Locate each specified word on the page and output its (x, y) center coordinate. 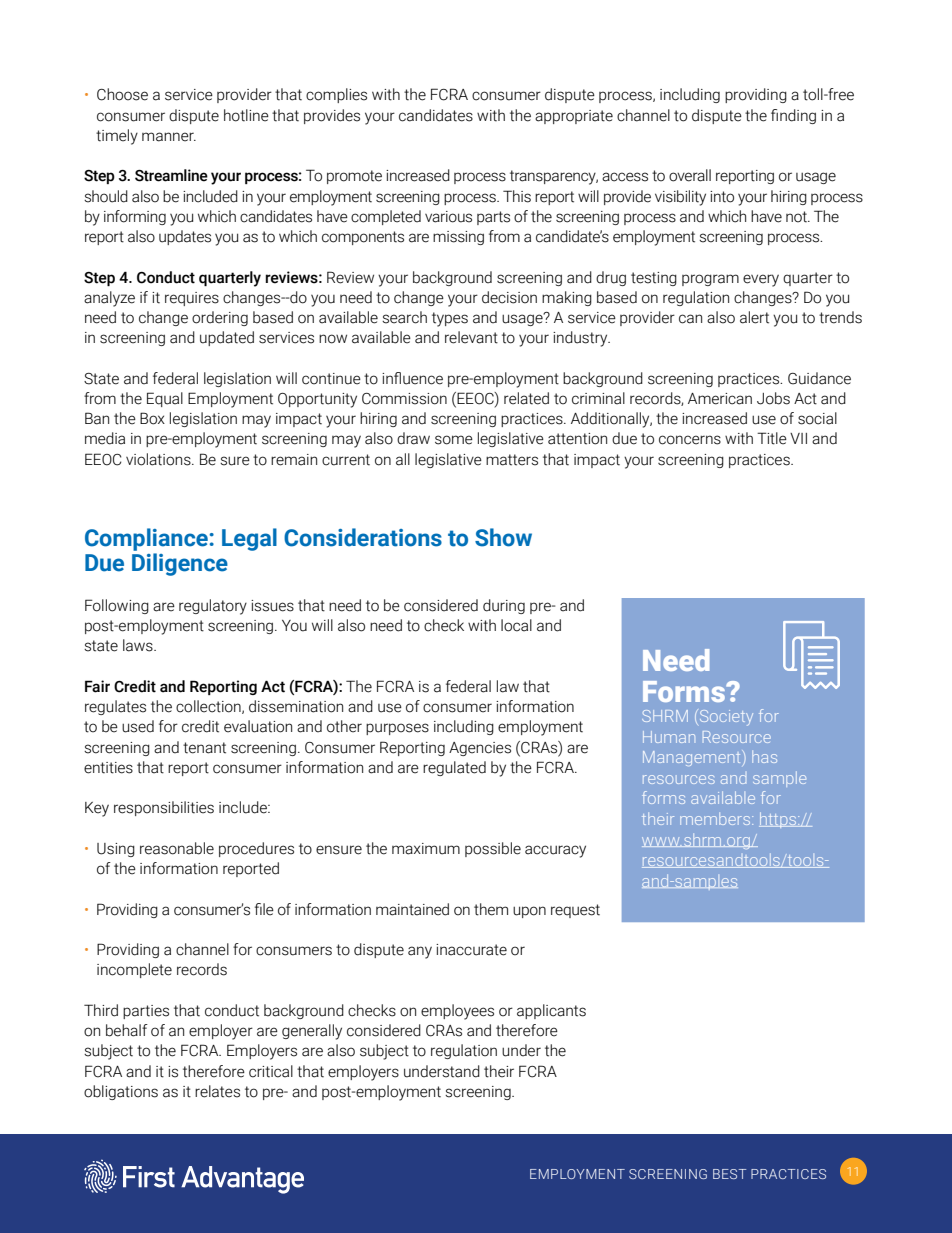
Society (725, 718)
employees (457, 1012)
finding (793, 116)
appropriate (574, 117)
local (516, 625)
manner (169, 137)
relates (217, 1091)
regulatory (213, 607)
